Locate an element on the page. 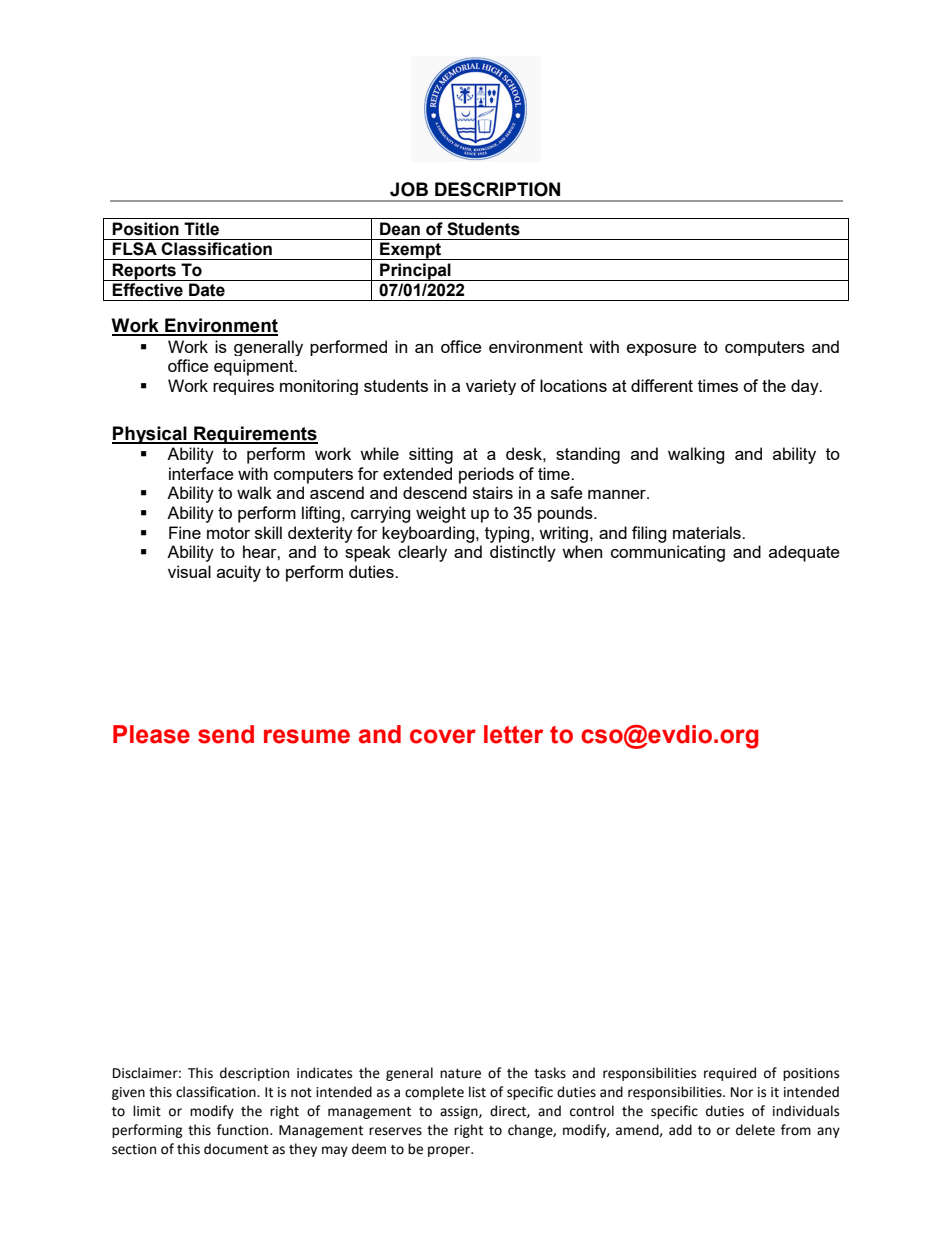  send is located at coordinates (226, 734).
